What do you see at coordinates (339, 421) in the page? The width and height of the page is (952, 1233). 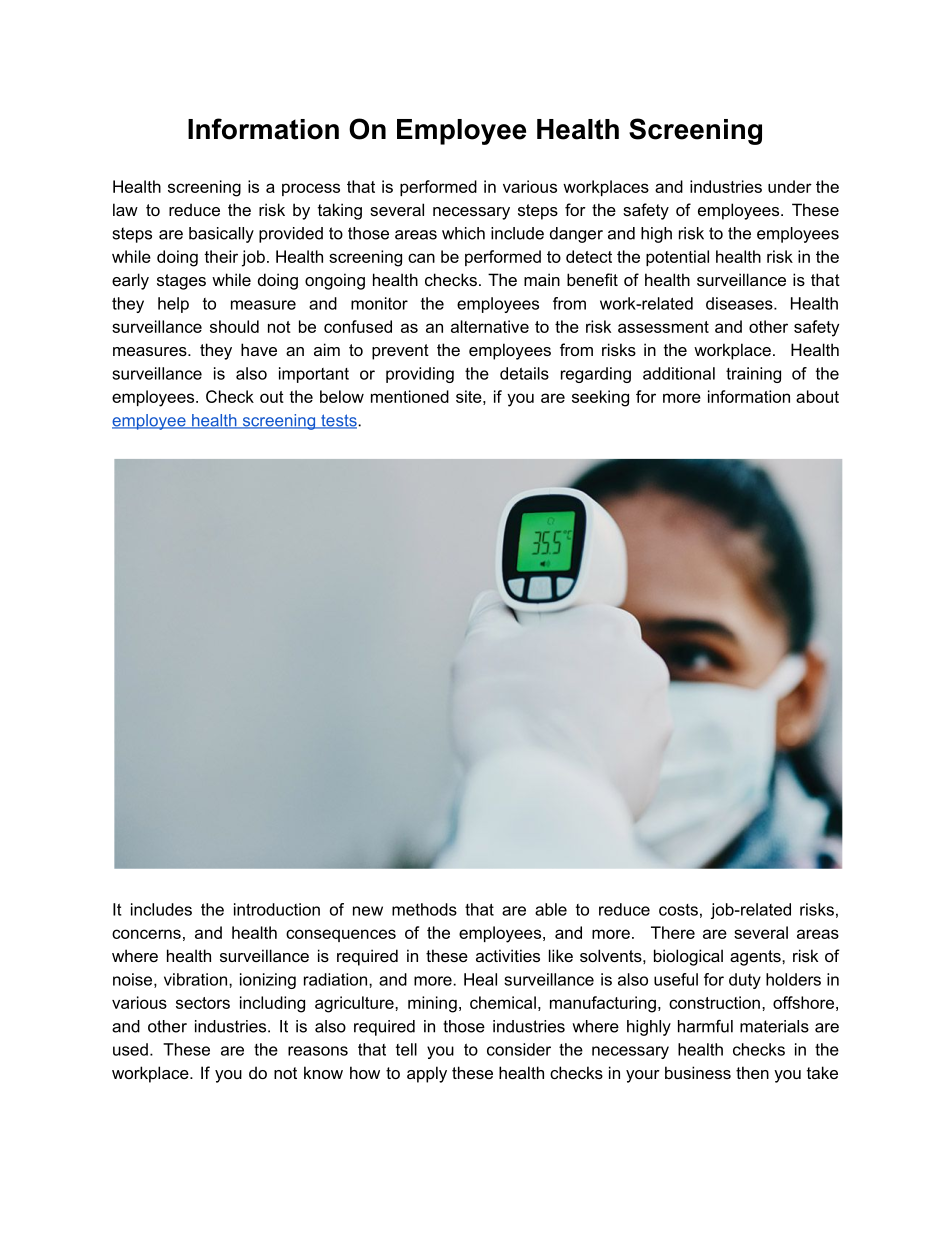 I see `tests` at bounding box center [339, 421].
